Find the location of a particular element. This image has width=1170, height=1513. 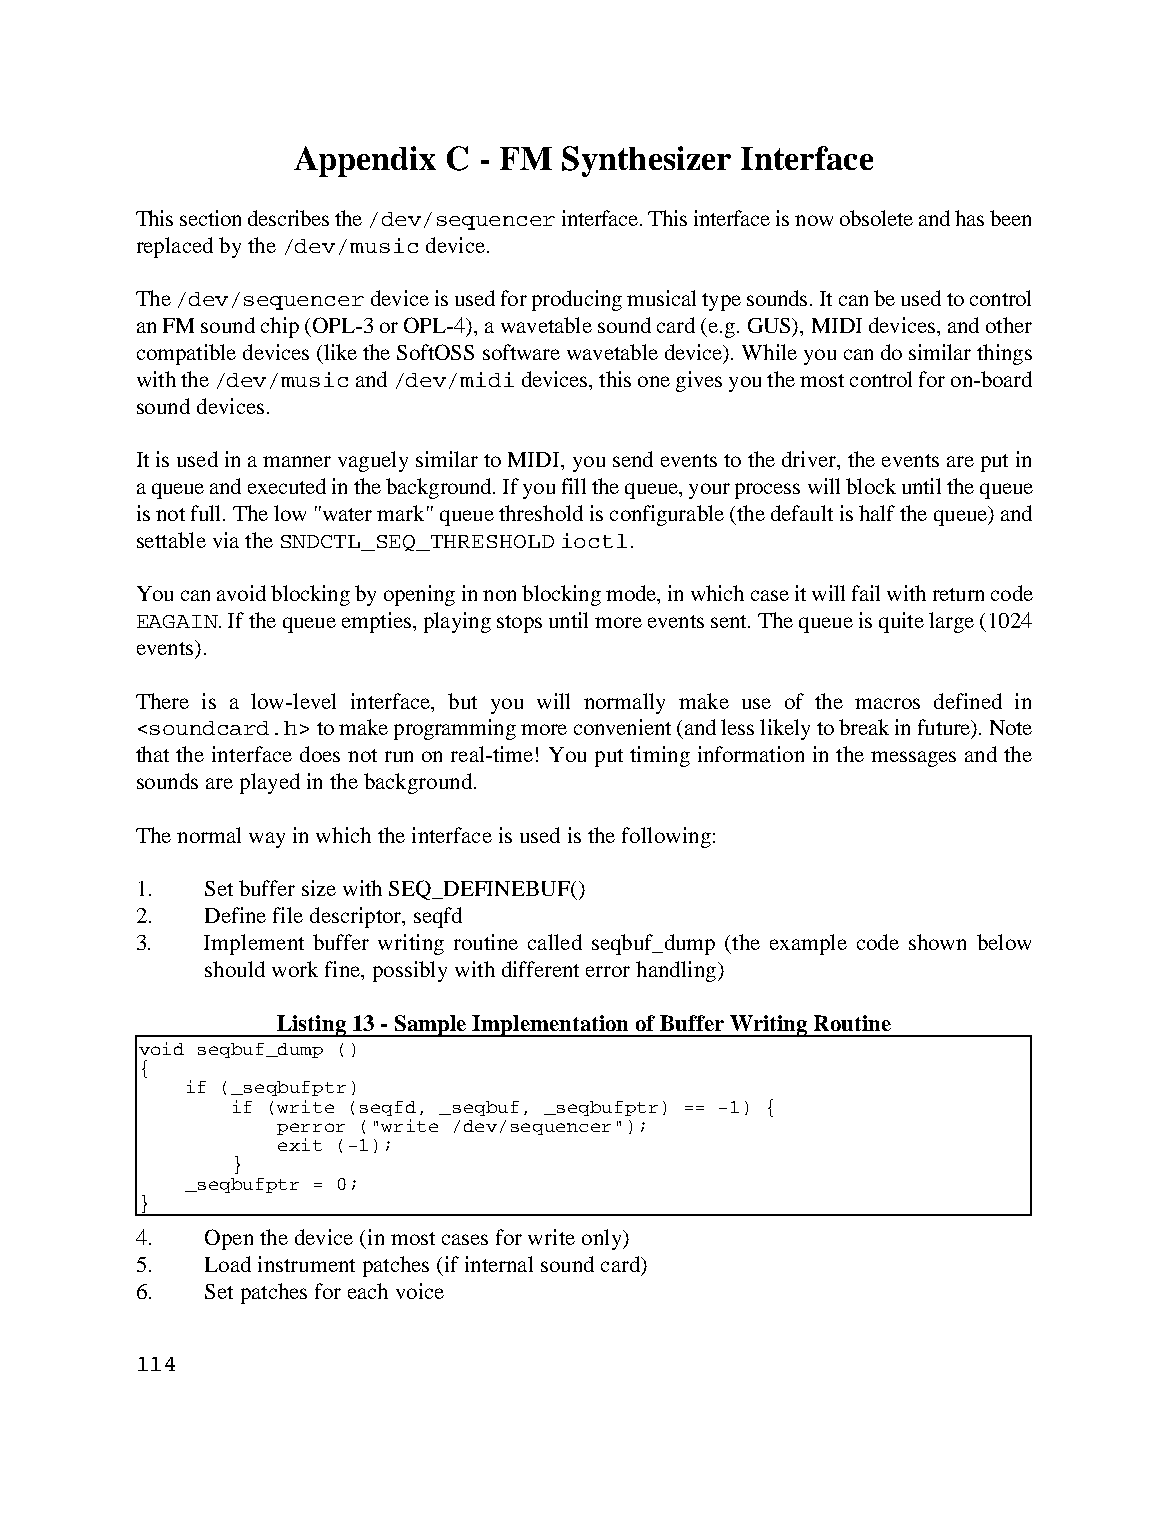

convenient is located at coordinates (622, 727).
